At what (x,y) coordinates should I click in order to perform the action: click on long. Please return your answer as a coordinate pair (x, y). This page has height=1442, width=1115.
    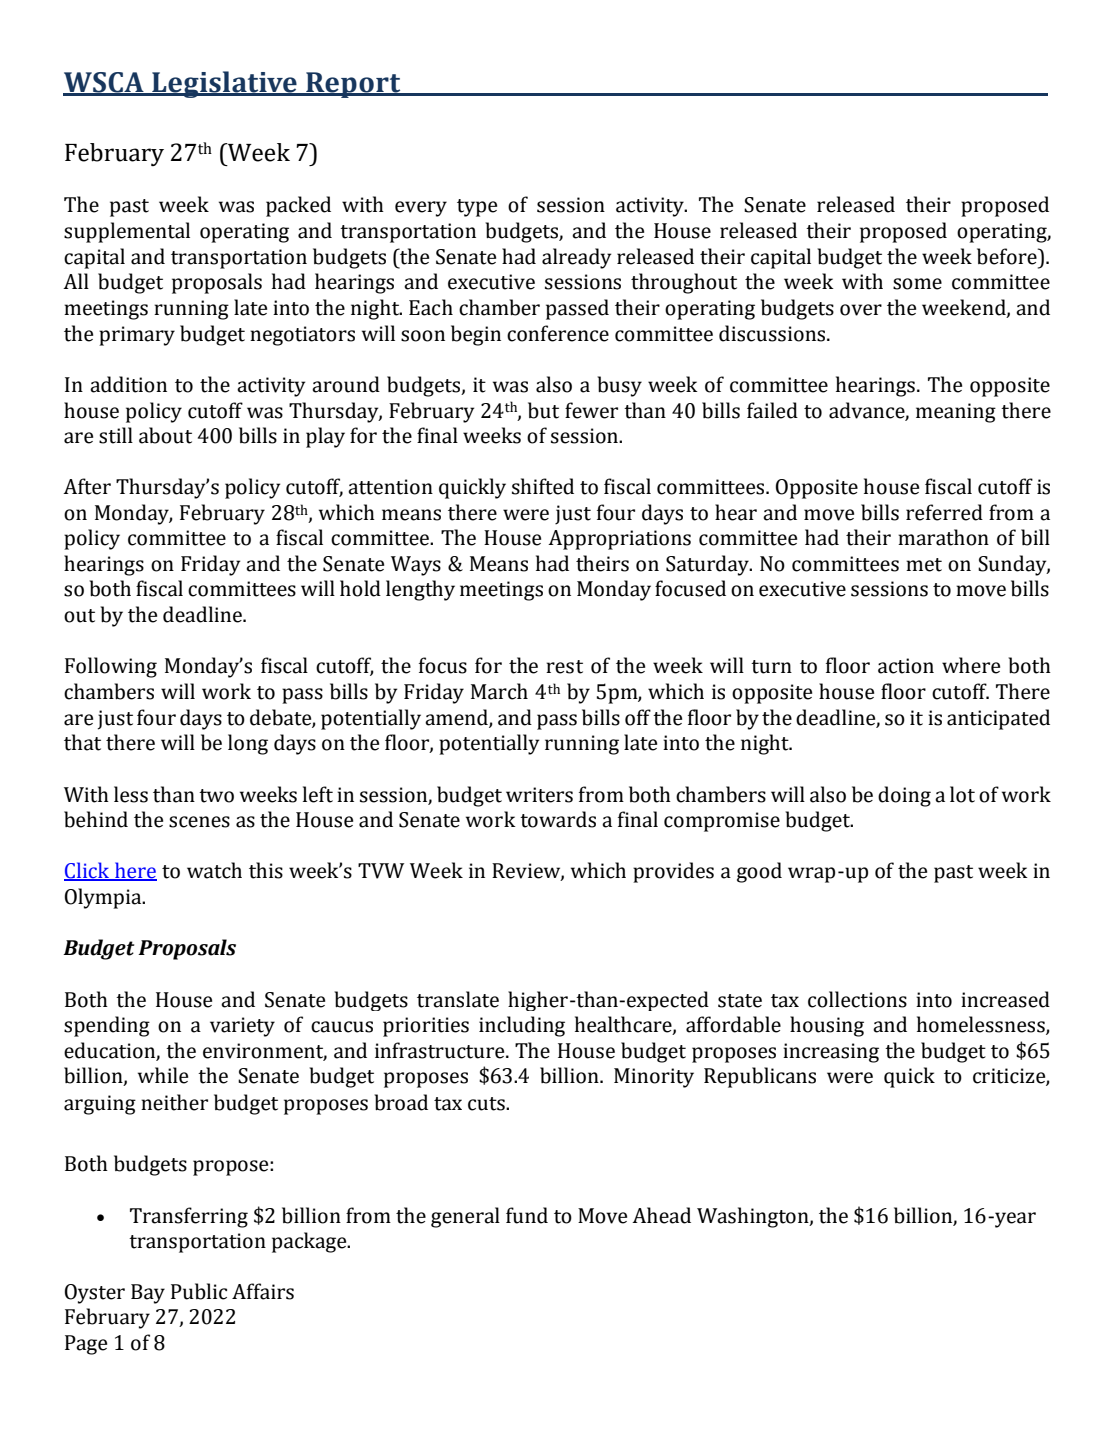
    Looking at the image, I should click on (248, 744).
